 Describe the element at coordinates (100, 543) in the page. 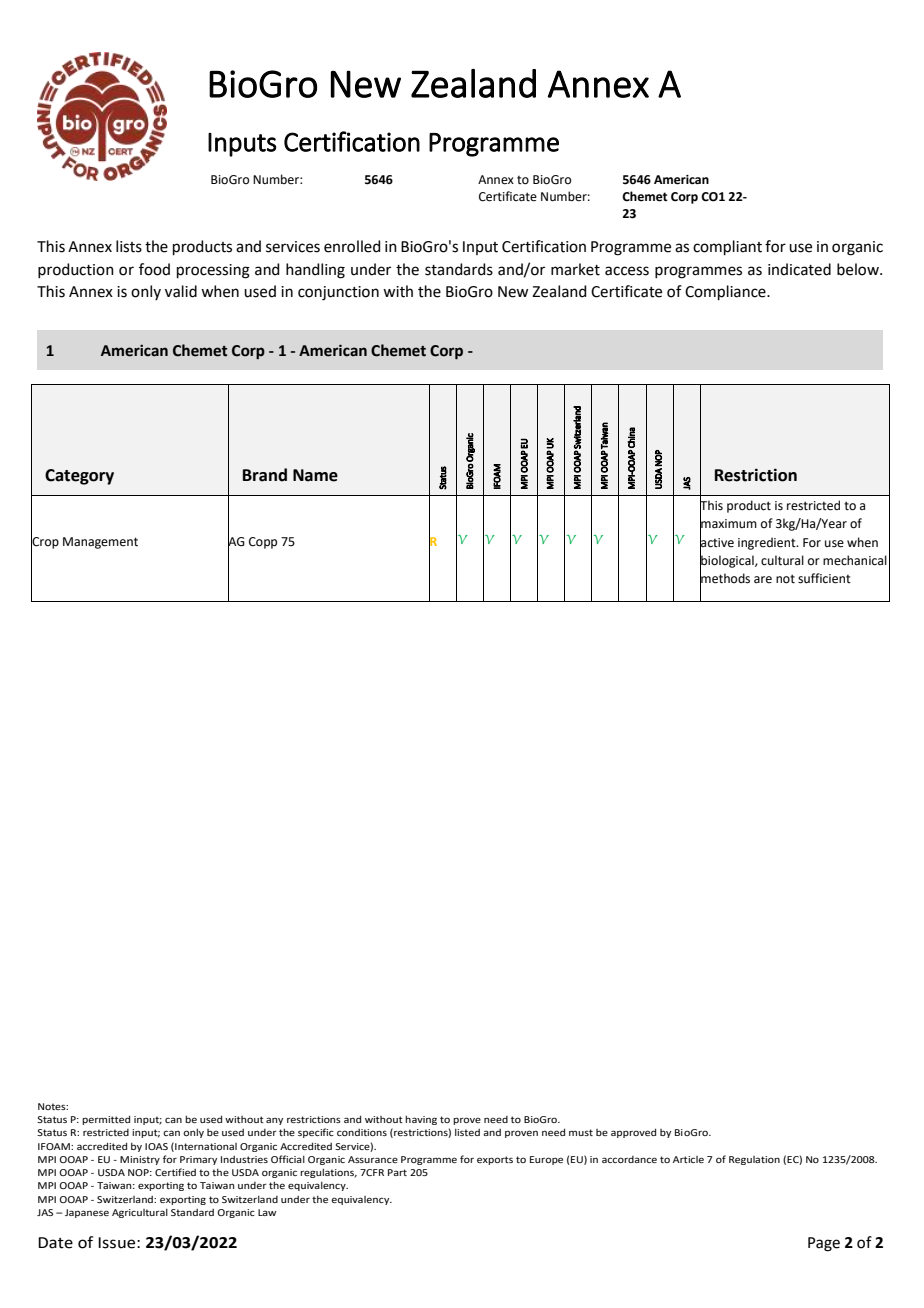

I see `Management` at that location.
